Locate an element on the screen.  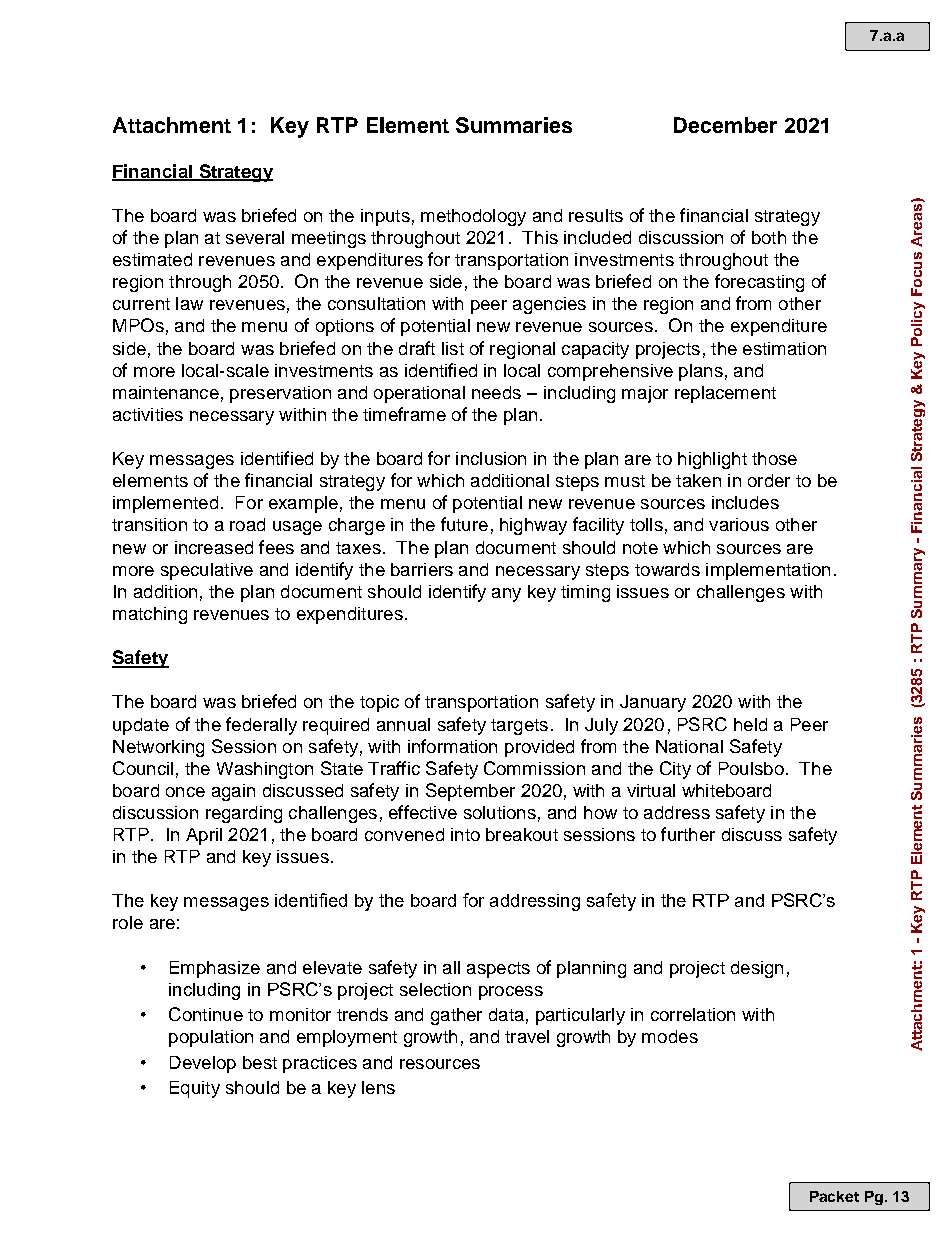
December is located at coordinates (725, 125).
